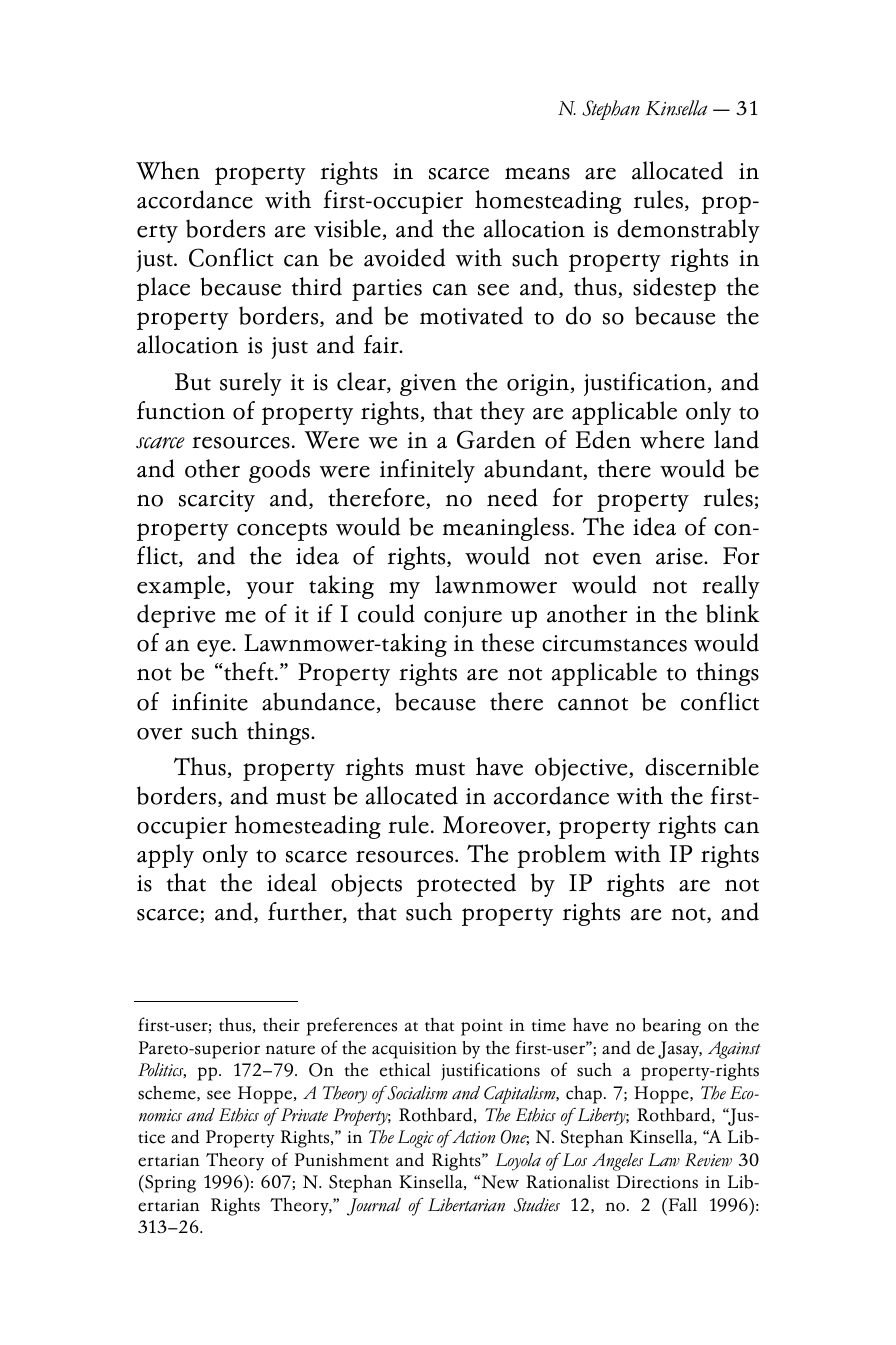 Image resolution: width=896 pixels, height=1345 pixels. Describe the element at coordinates (165, 856) in the screenshot. I see `apply` at that location.
